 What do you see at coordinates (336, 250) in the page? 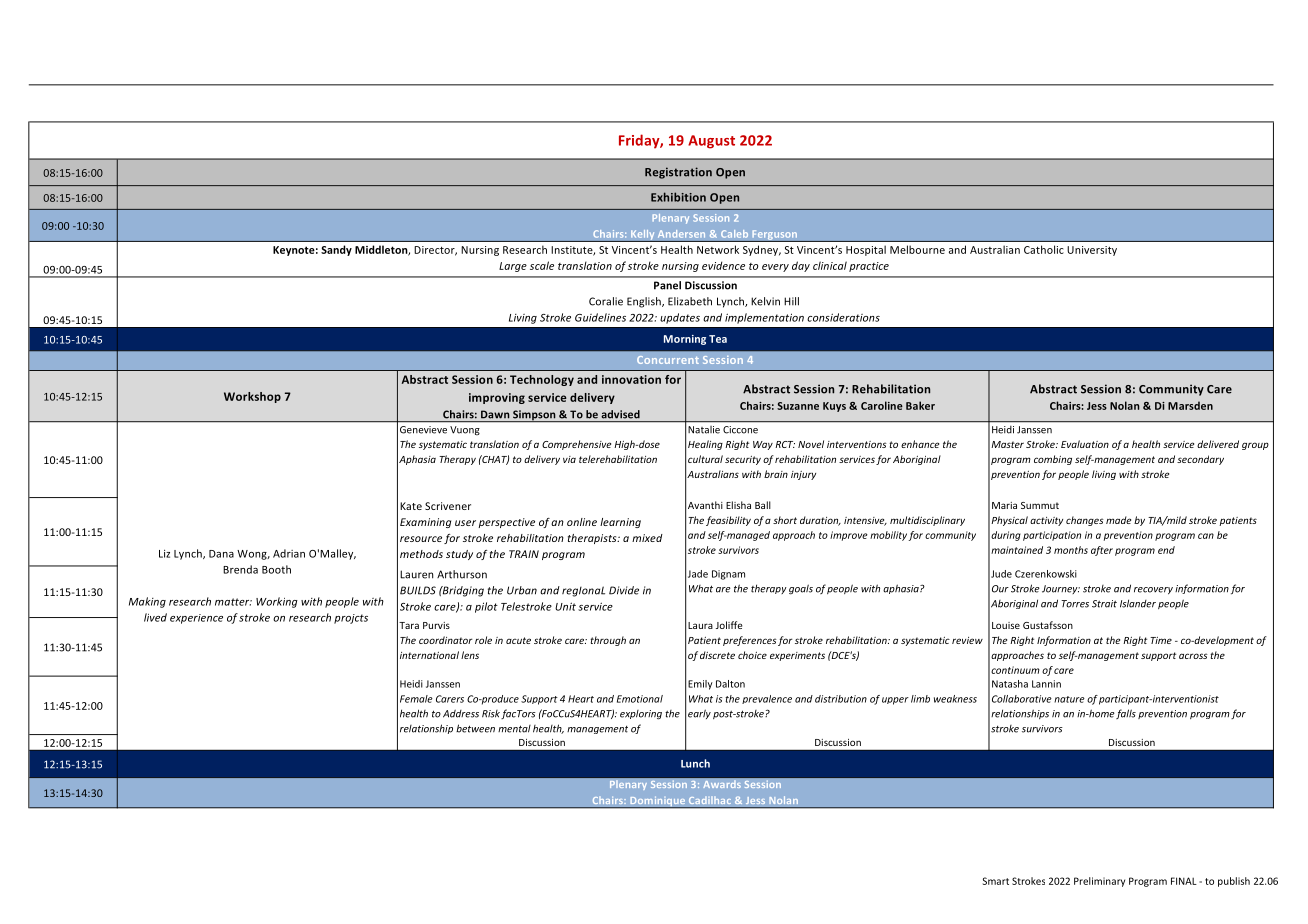
I see `Sandy` at bounding box center [336, 250].
